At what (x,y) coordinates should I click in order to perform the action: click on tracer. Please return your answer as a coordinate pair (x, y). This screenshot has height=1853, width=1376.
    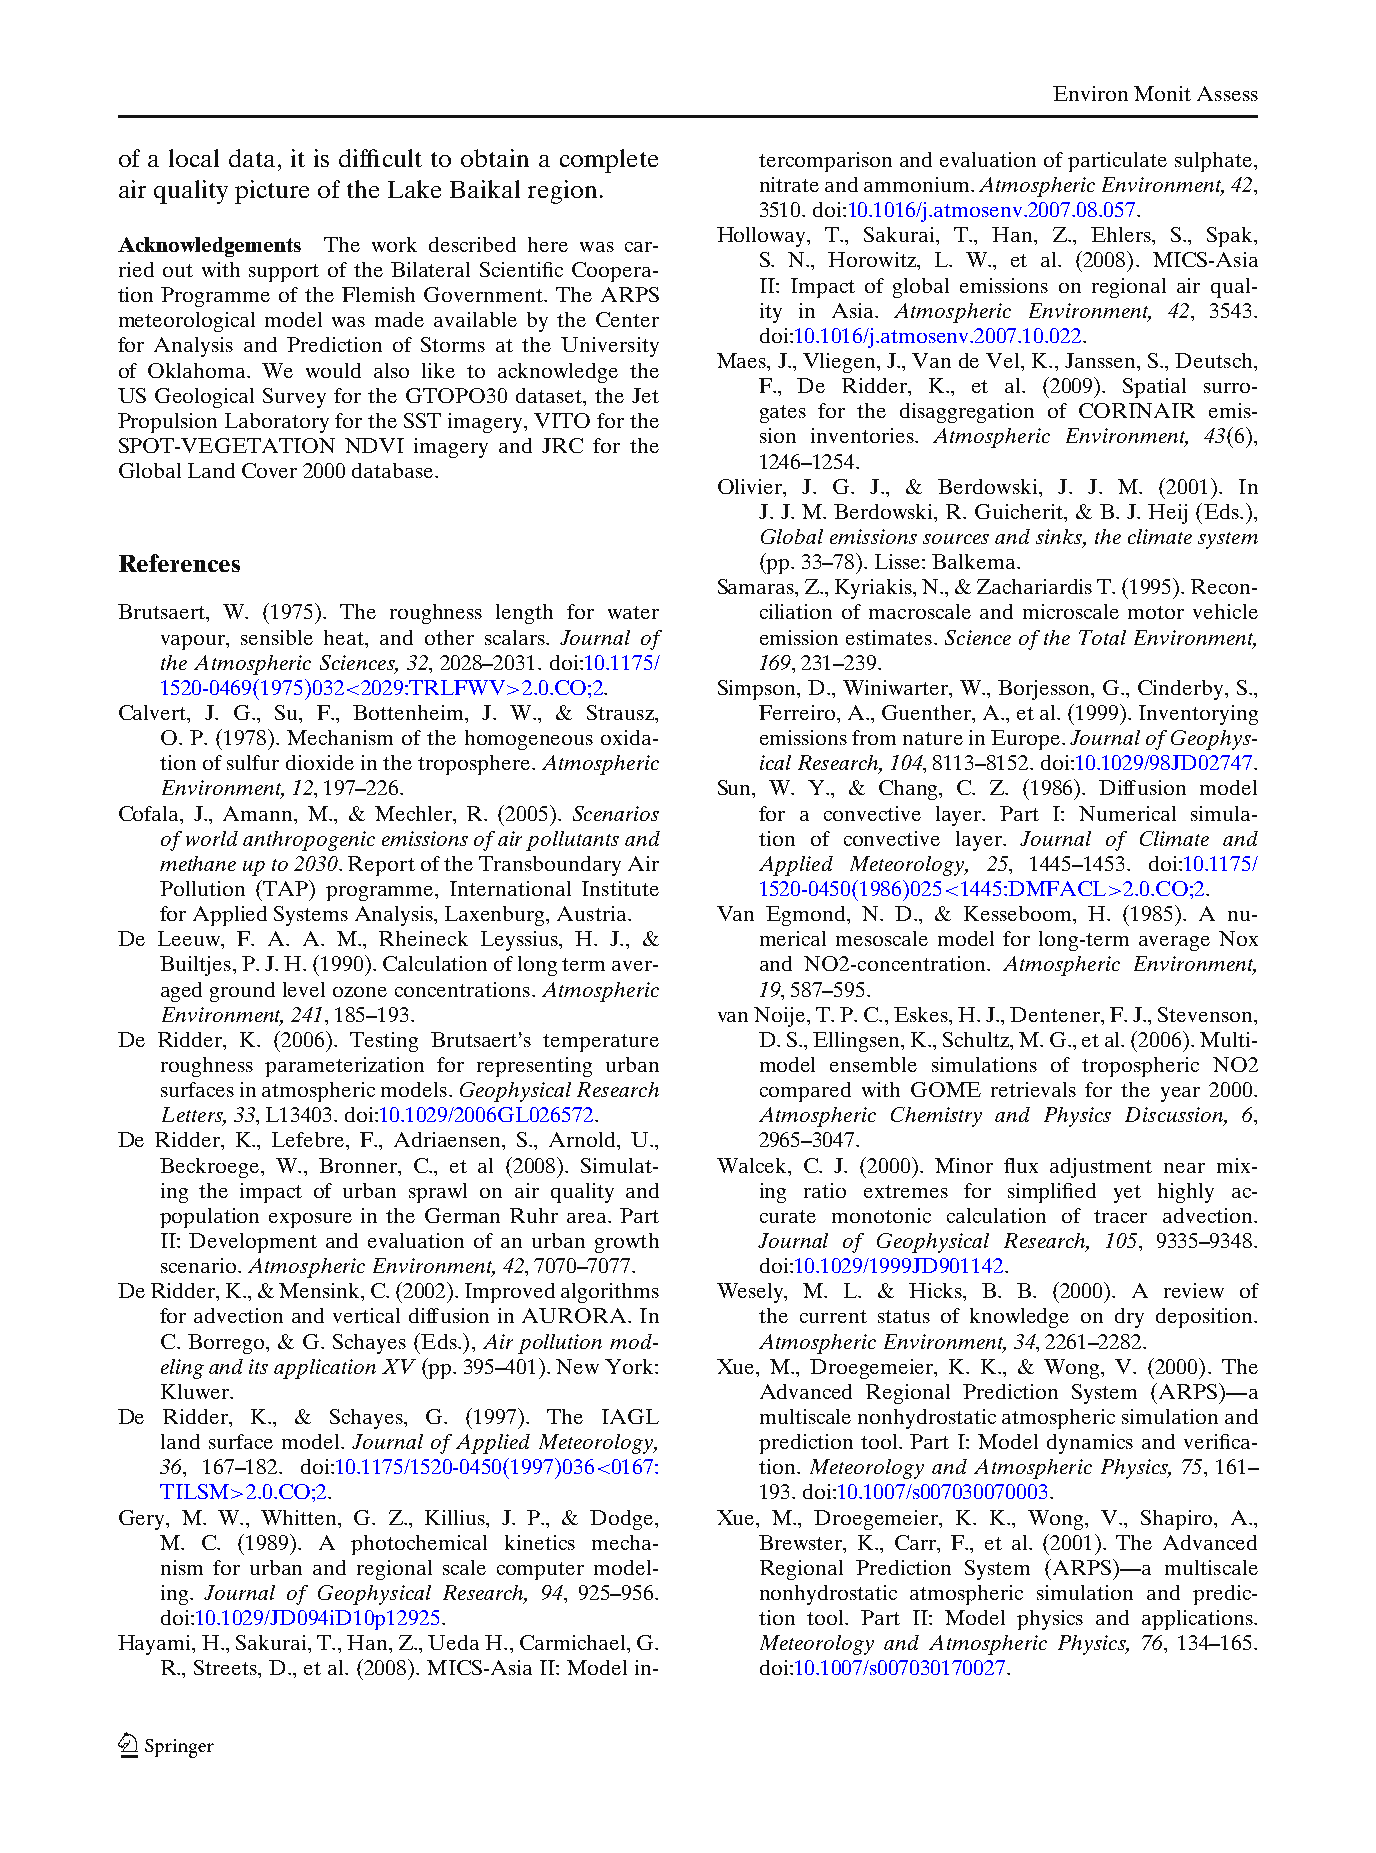
    Looking at the image, I should click on (1120, 1216).
